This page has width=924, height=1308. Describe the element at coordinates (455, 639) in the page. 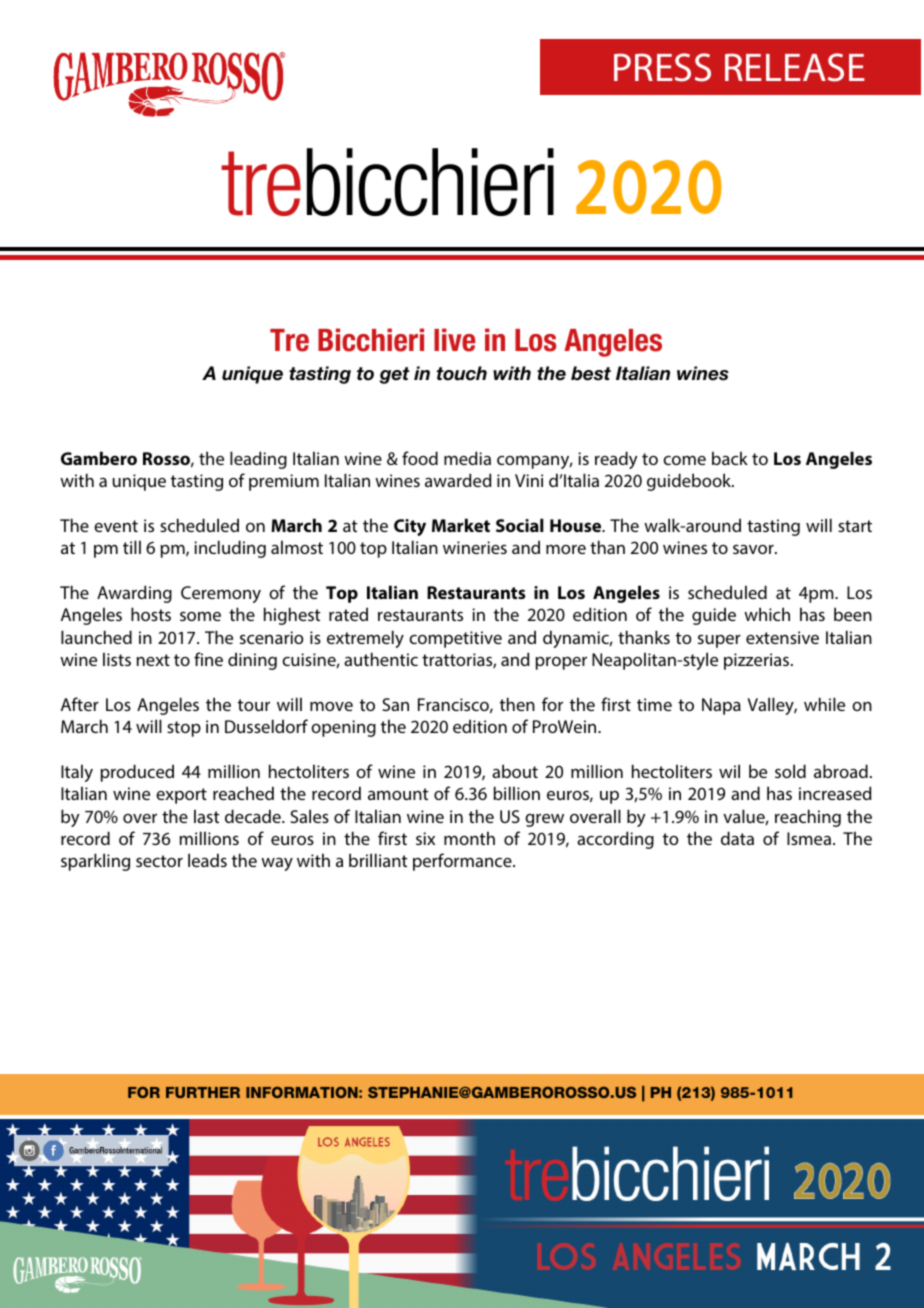

I see `competitive` at that location.
